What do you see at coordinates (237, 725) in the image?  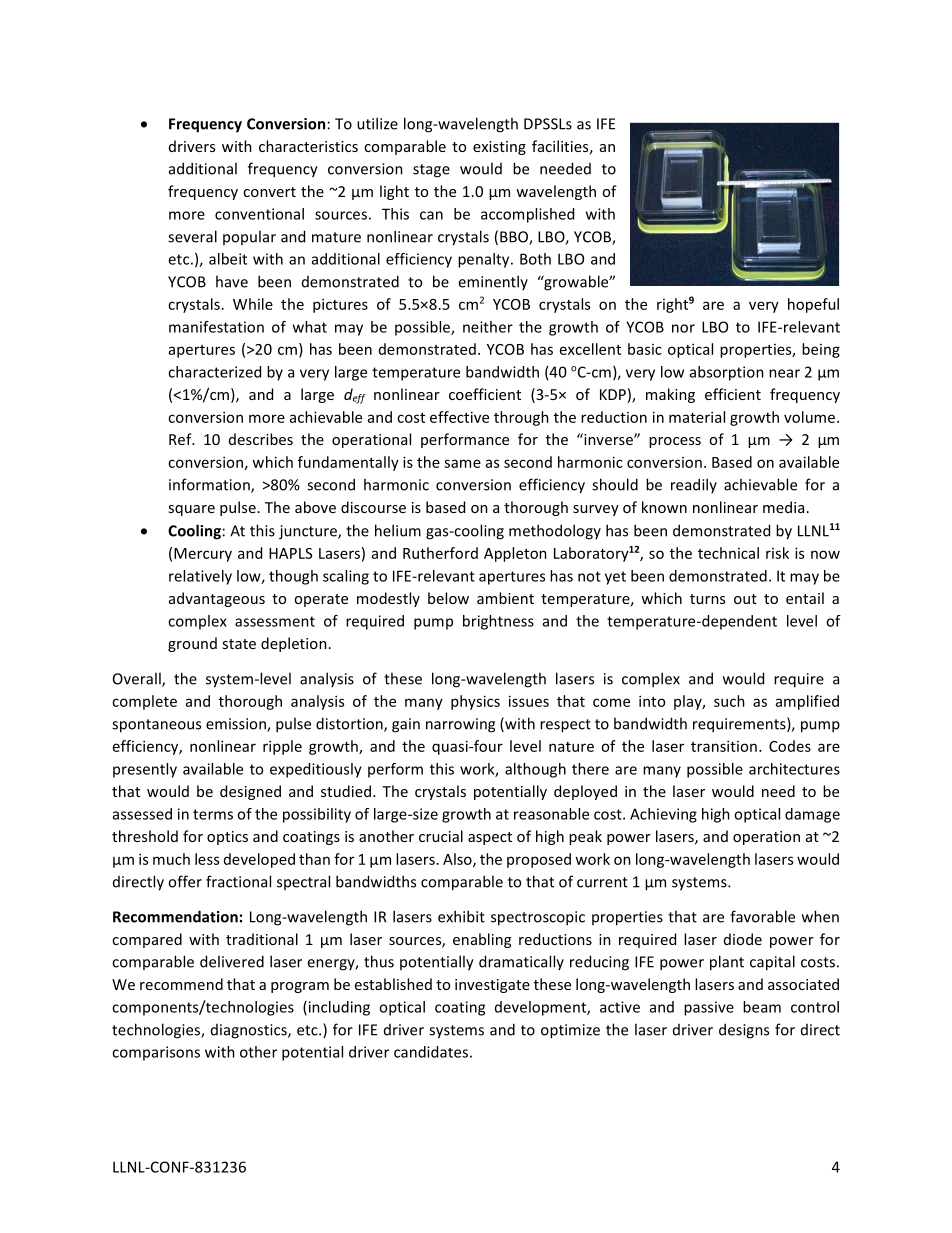 I see `emission` at bounding box center [237, 725].
